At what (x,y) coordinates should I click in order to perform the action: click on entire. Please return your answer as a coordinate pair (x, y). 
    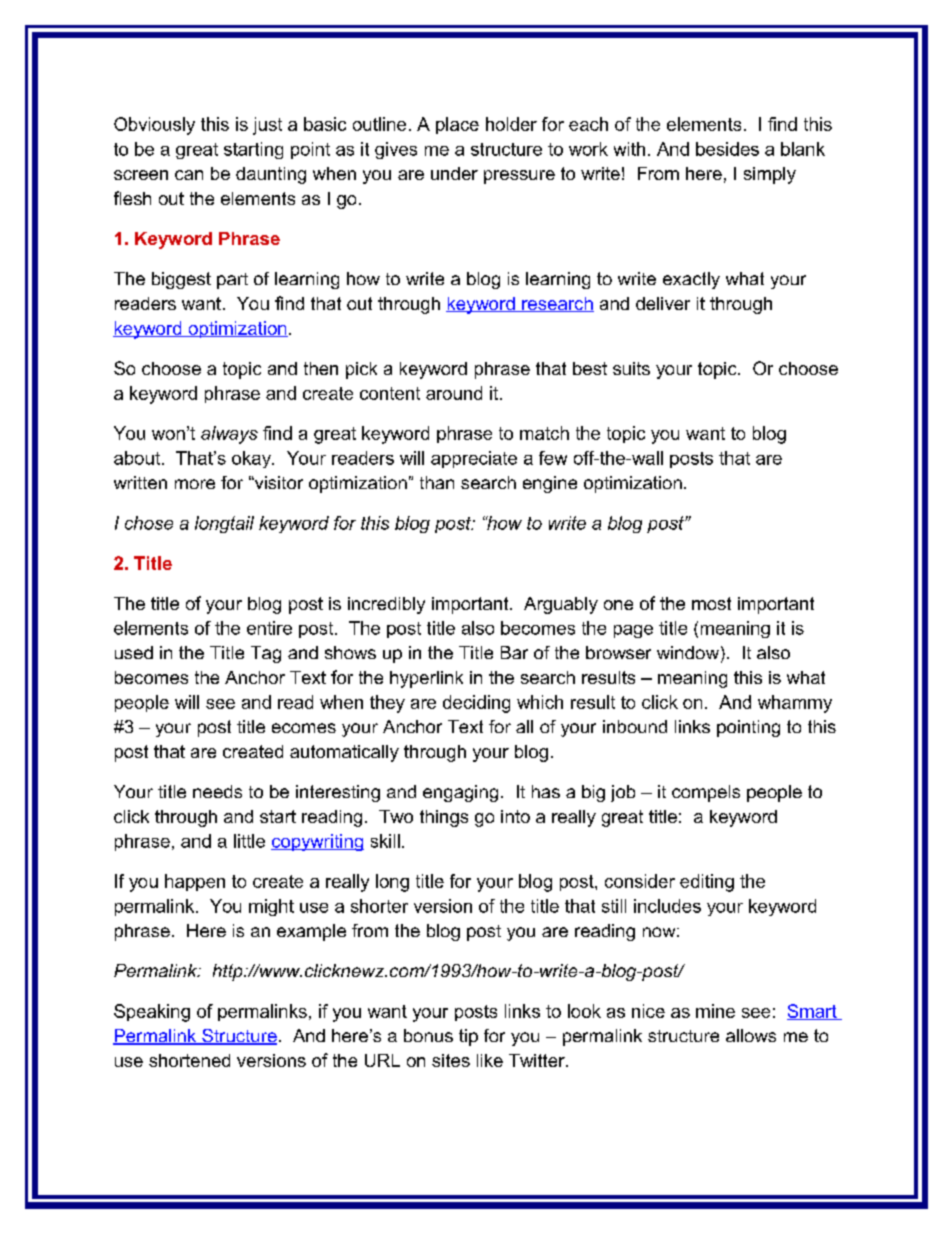
    Looking at the image, I should click on (269, 628).
